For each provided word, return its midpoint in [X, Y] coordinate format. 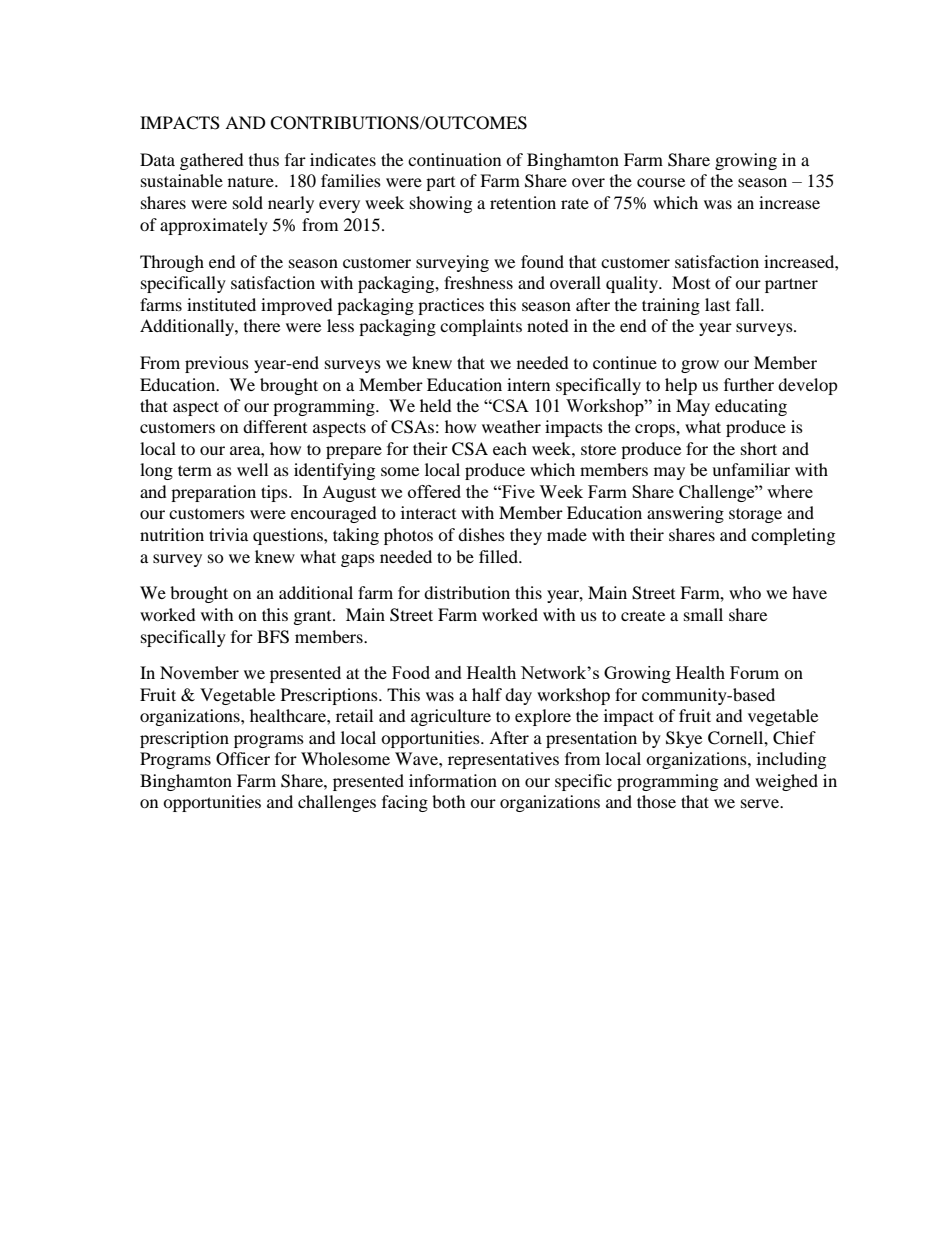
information [453, 780]
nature [252, 181]
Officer [243, 759]
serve [761, 803]
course [661, 182]
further [749, 384]
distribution [467, 592]
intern [528, 384]
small [703, 614]
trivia [228, 534]
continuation [454, 159]
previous [217, 364]
